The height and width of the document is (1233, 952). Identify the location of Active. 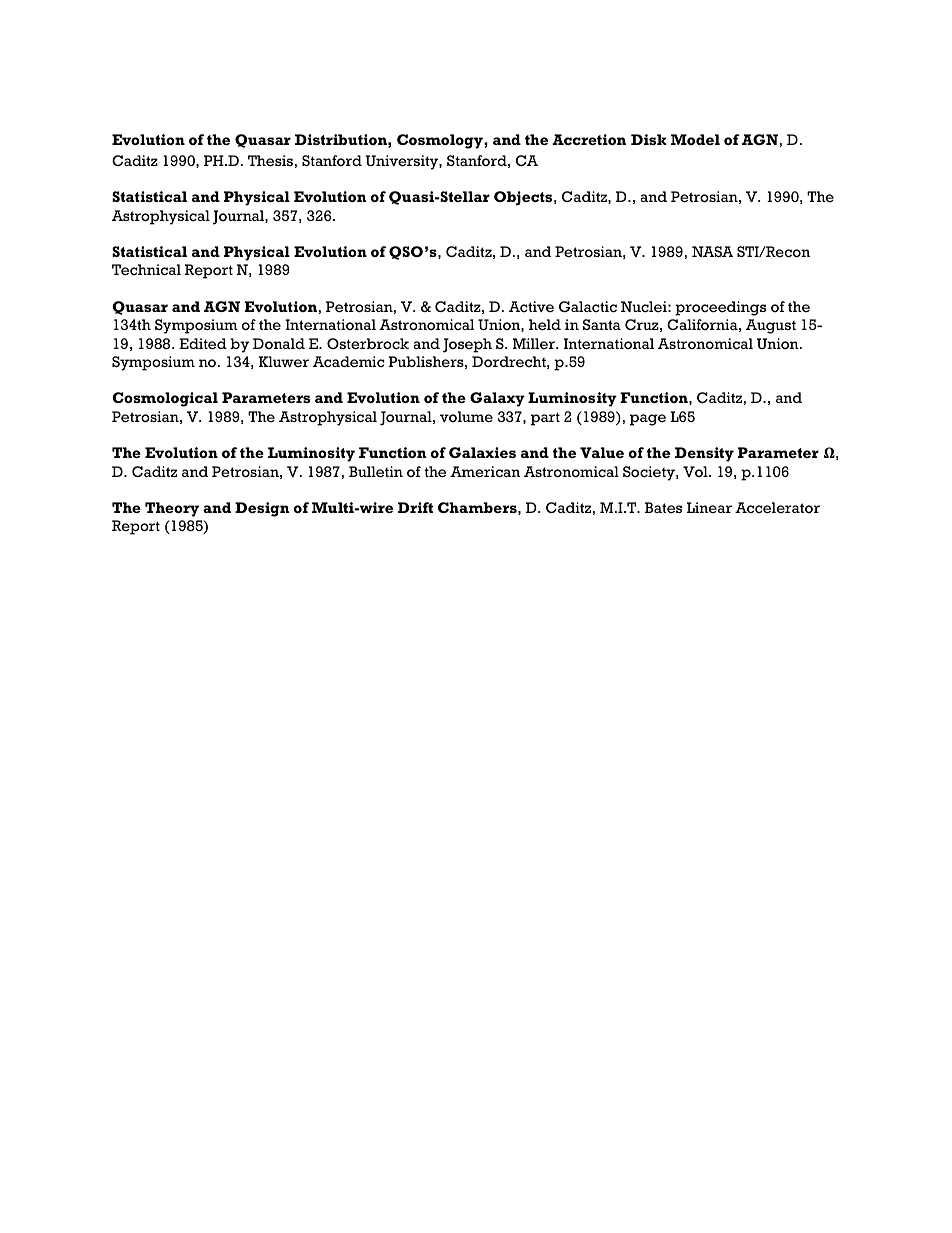
(531, 306).
